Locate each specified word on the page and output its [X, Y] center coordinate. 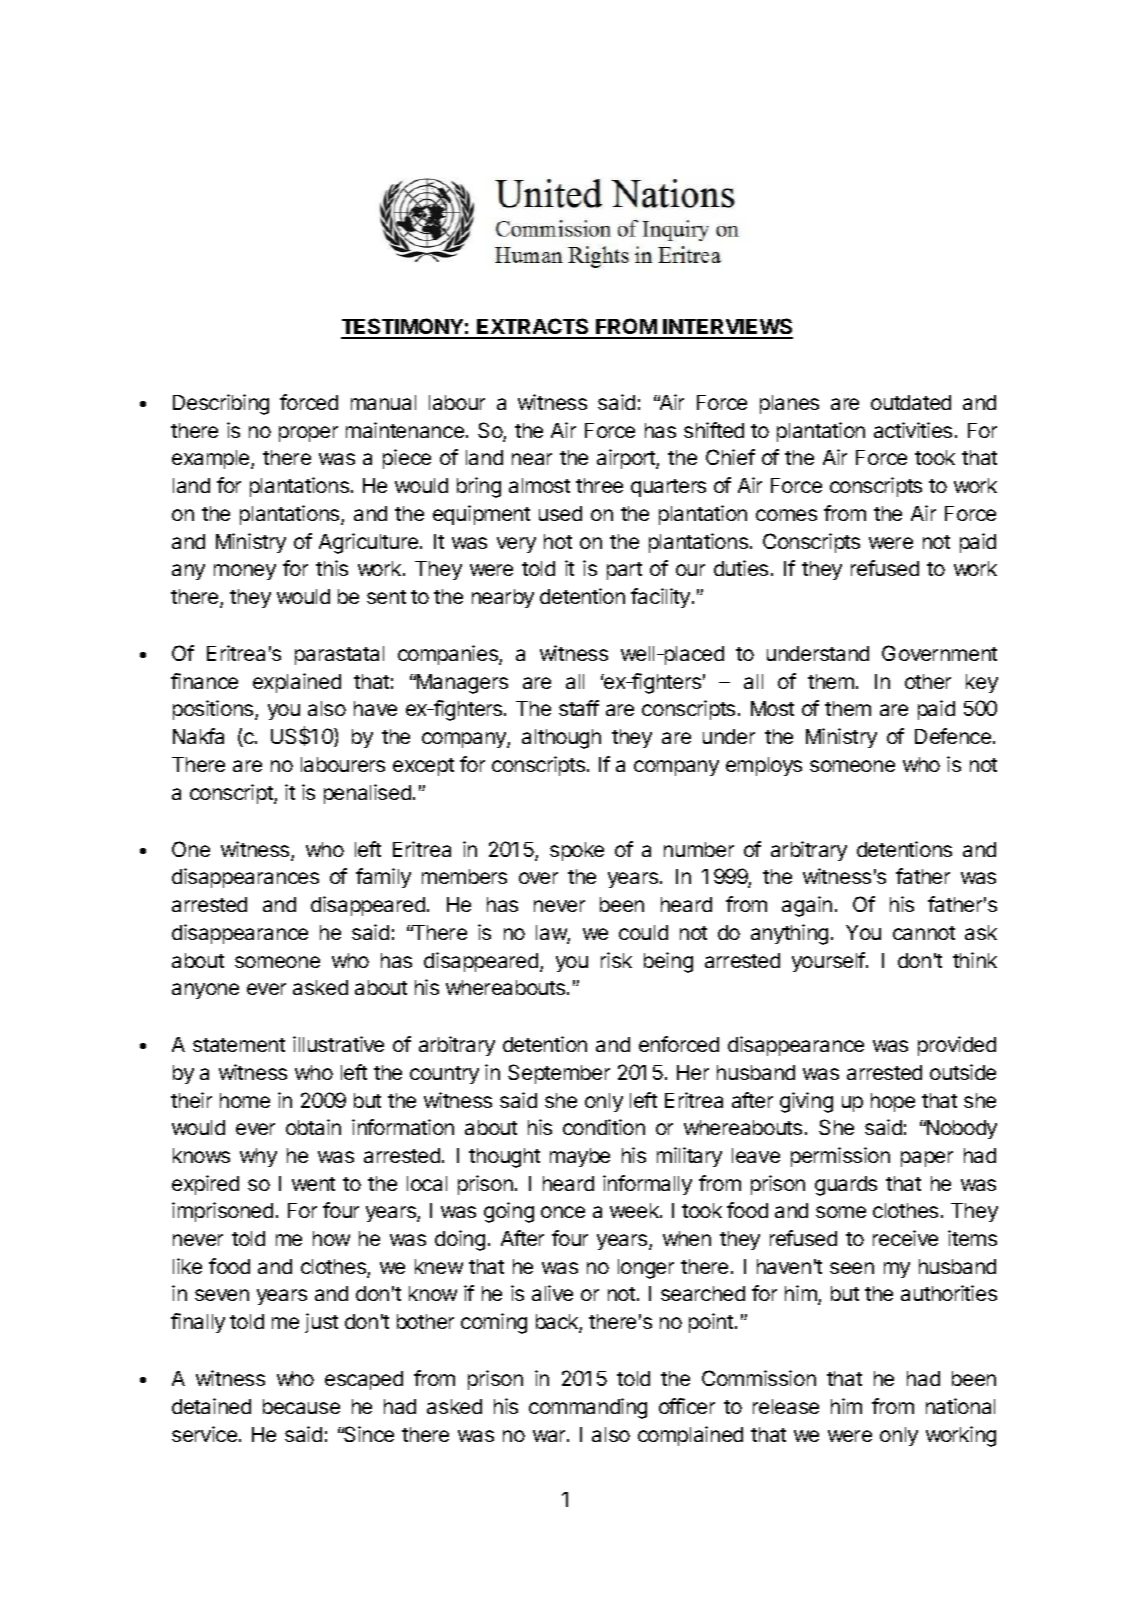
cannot [924, 933]
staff [579, 708]
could [643, 932]
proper [308, 434]
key [982, 683]
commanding [588, 1408]
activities [913, 430]
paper [927, 1159]
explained [297, 683]
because [301, 1406]
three [599, 485]
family [383, 878]
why [258, 1157]
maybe [580, 1157]
